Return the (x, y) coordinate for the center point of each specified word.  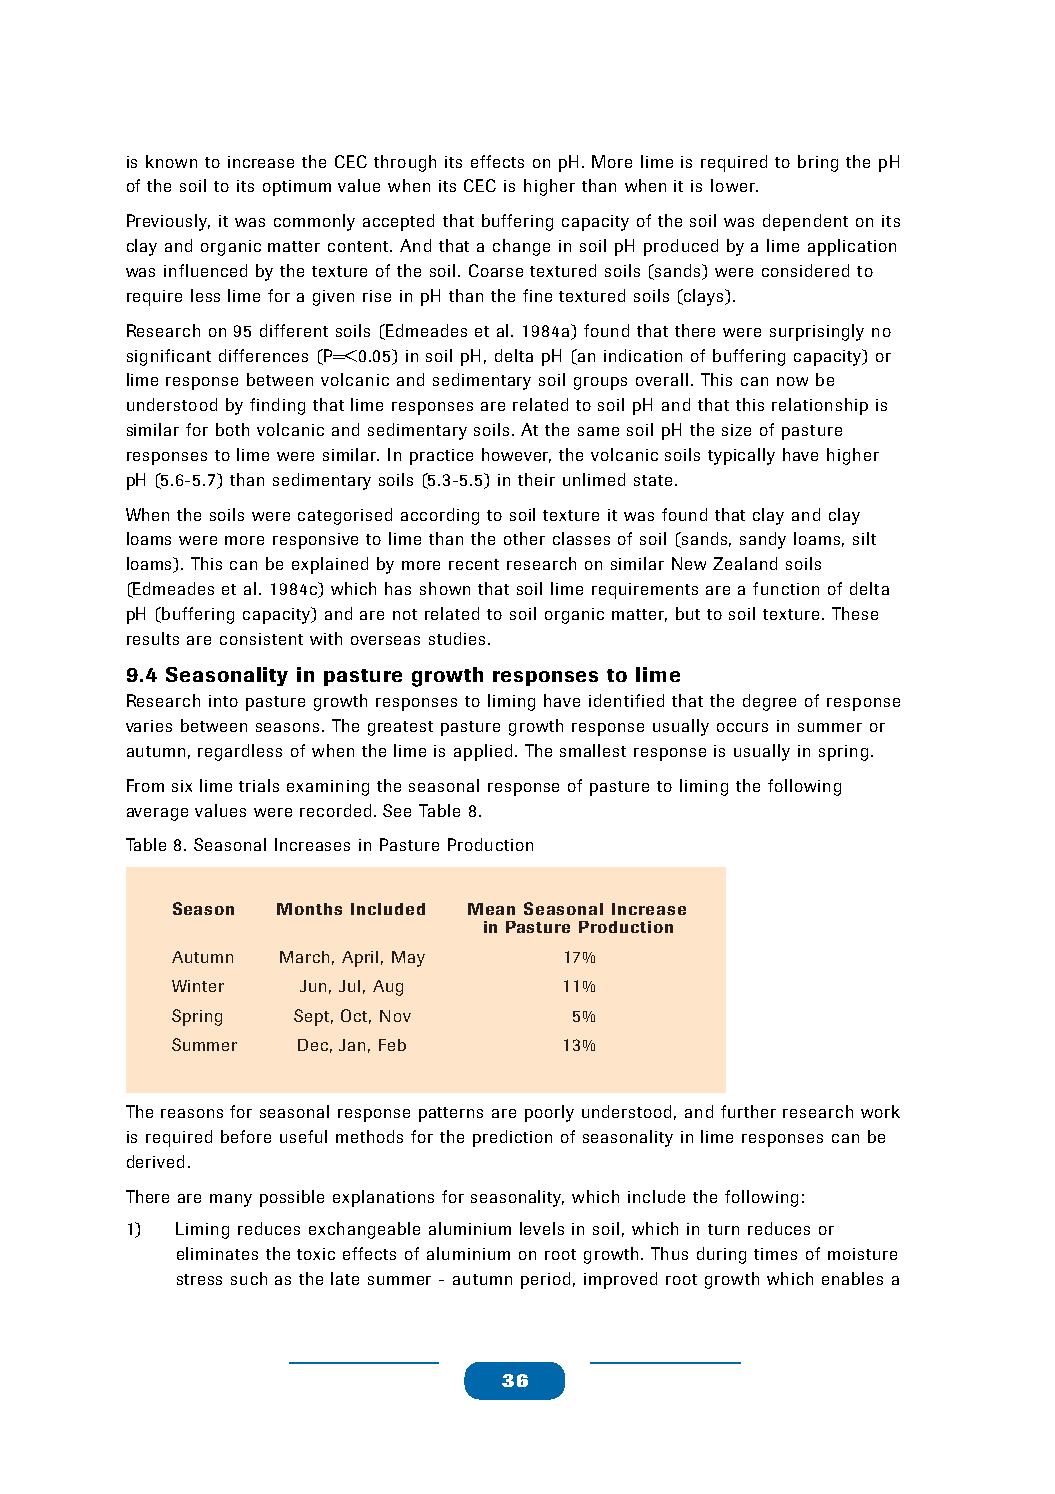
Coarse (496, 270)
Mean (491, 909)
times (775, 1254)
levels (542, 1228)
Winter (198, 986)
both (232, 429)
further (748, 1111)
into (223, 701)
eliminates (217, 1253)
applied (483, 752)
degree (769, 702)
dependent (805, 222)
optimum (297, 188)
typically (741, 456)
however (516, 455)
